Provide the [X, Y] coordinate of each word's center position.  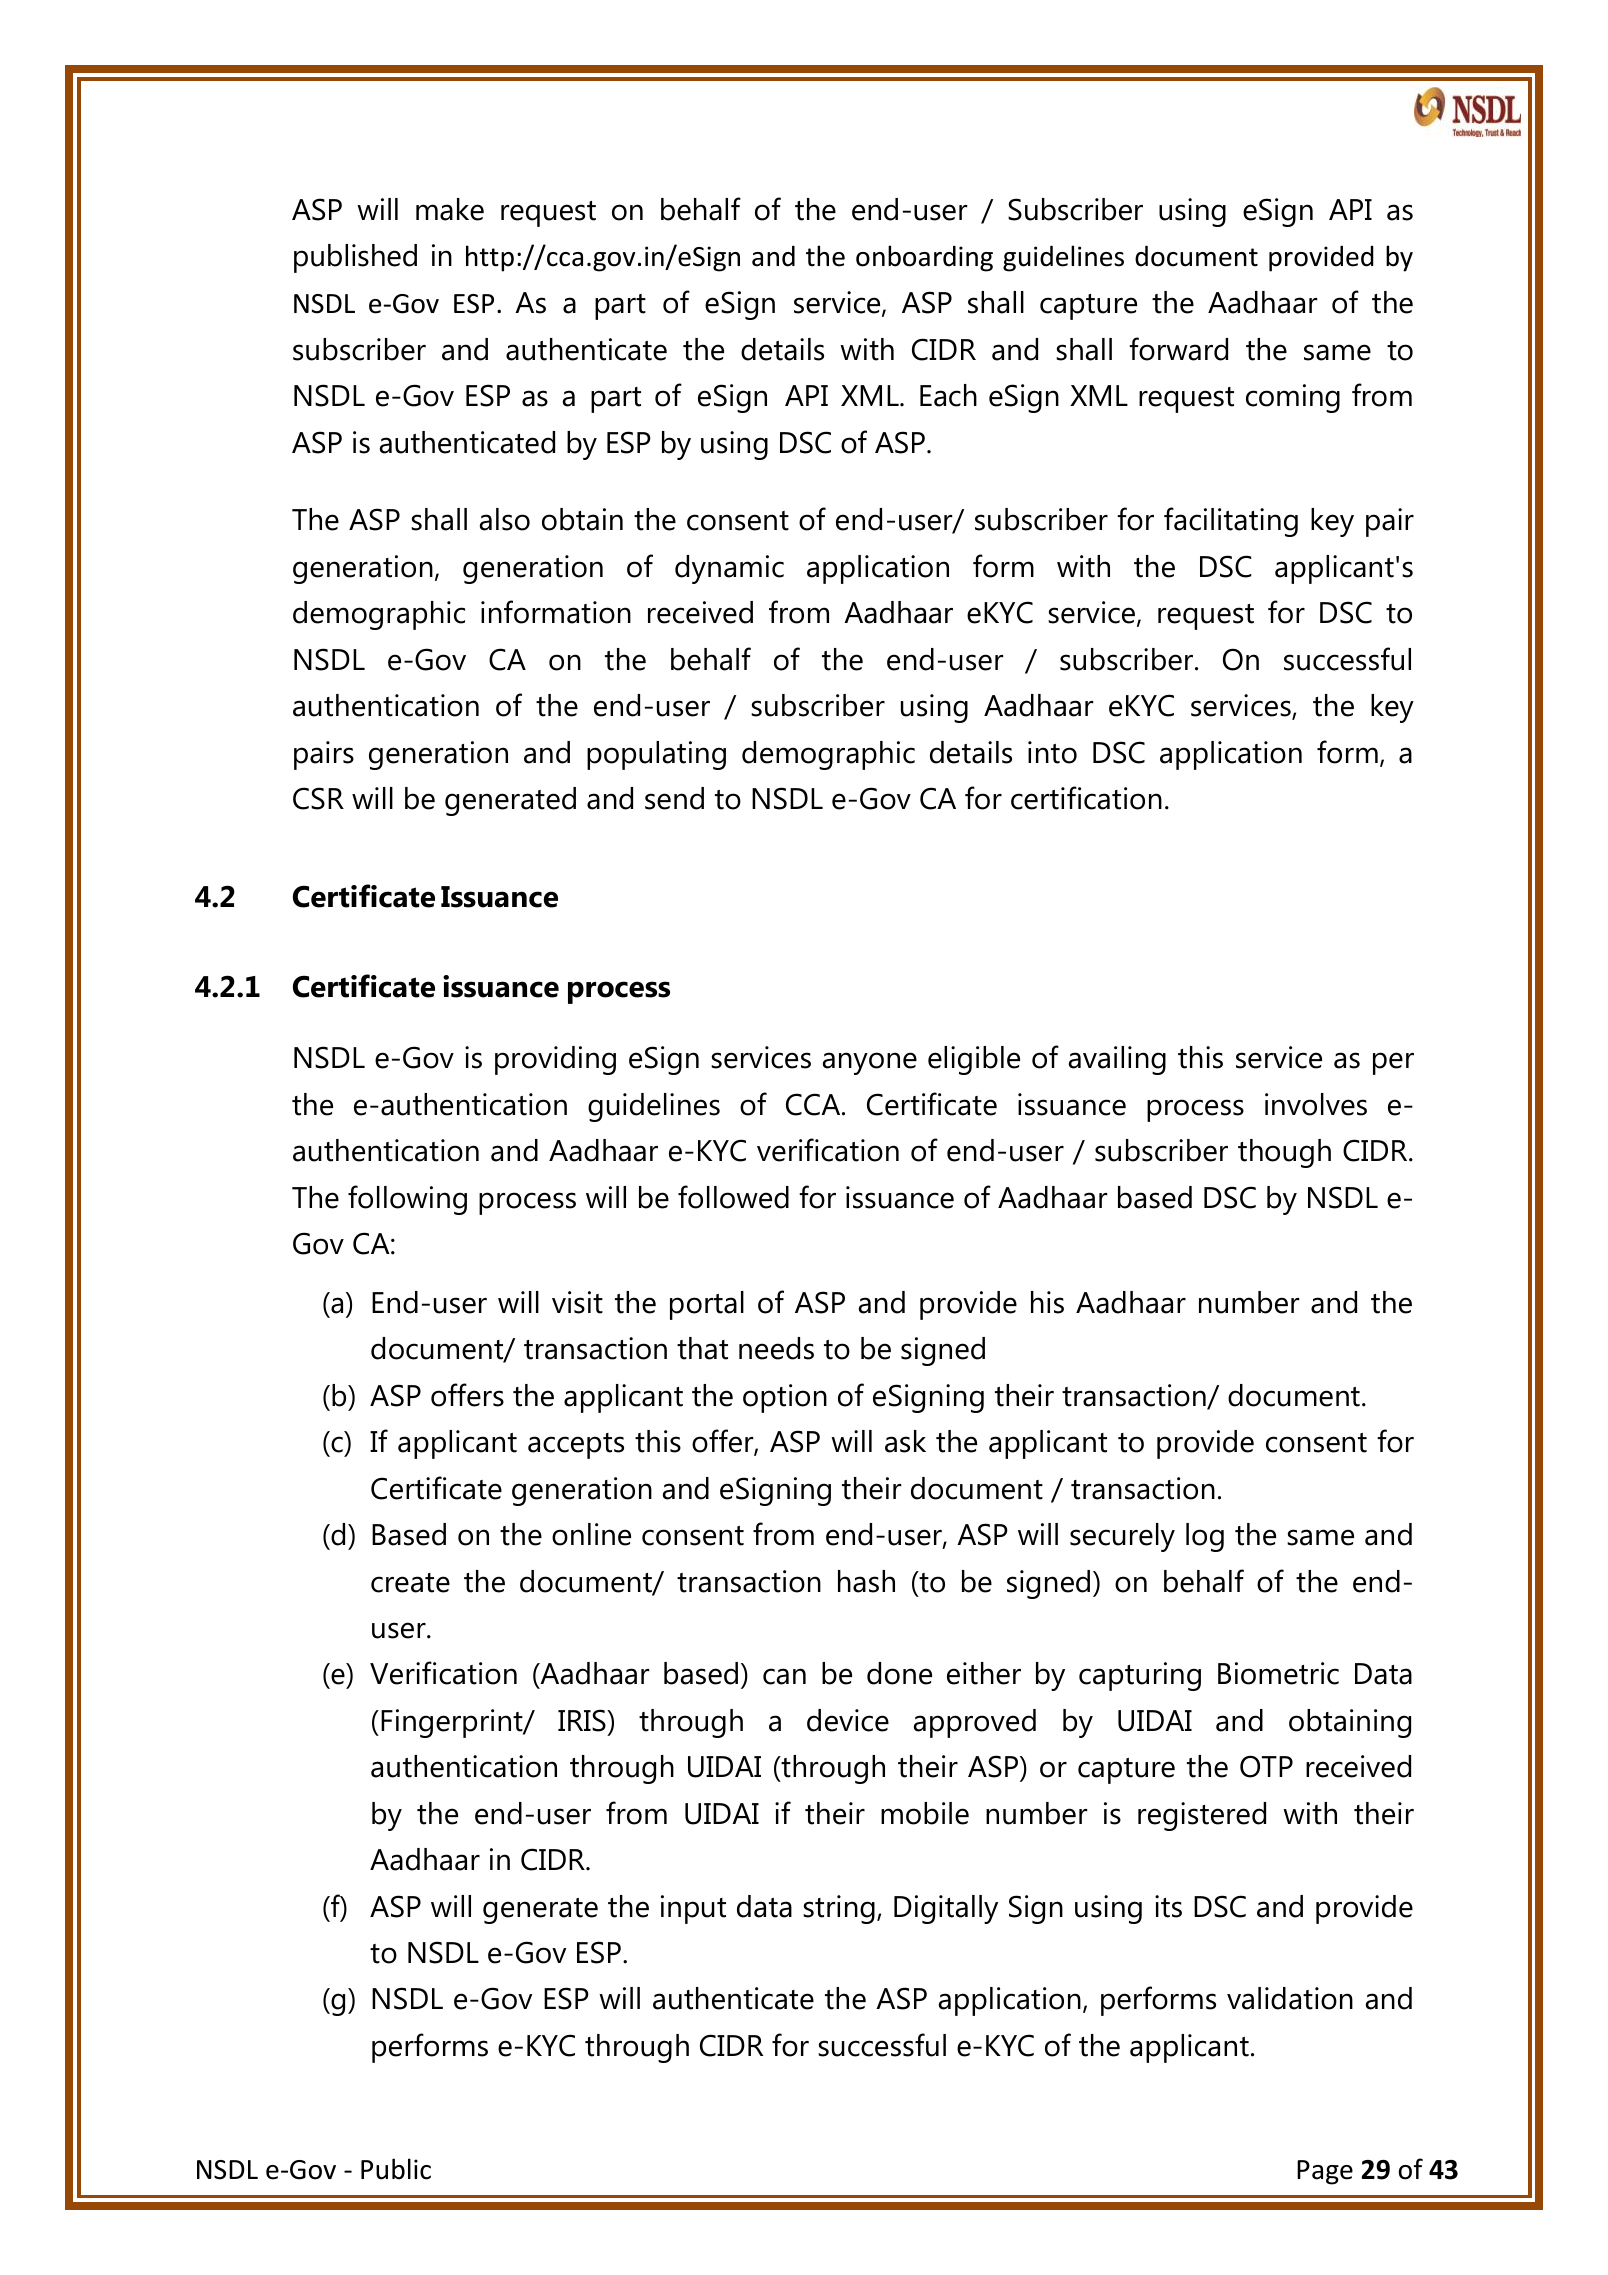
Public [396, 2169]
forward [1178, 349]
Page [1325, 2172]
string [839, 1909]
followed [733, 1197]
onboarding [924, 258]
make [450, 209]
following [407, 1200]
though [1284, 1153]
